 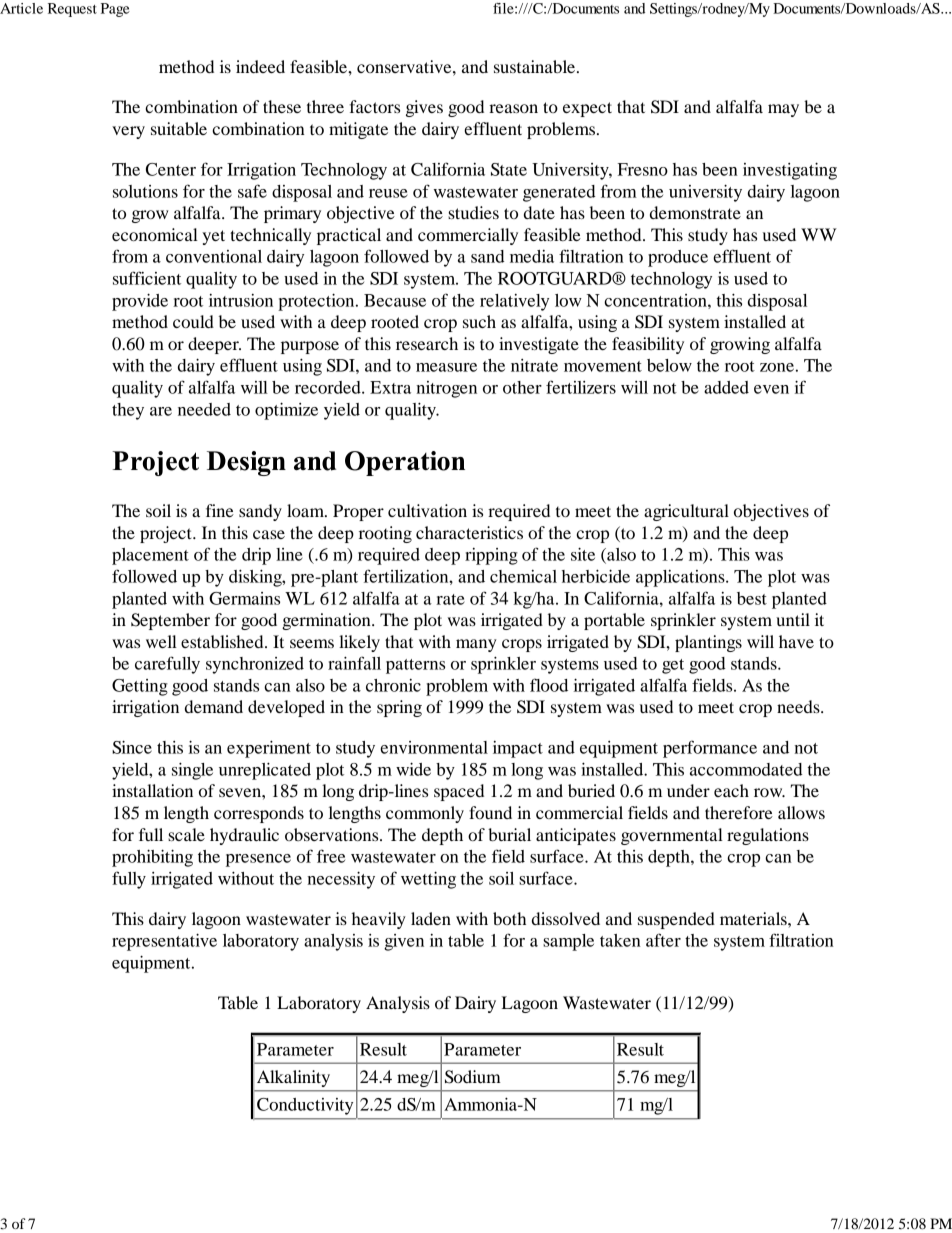 I want to click on applications, so click(x=681, y=578).
